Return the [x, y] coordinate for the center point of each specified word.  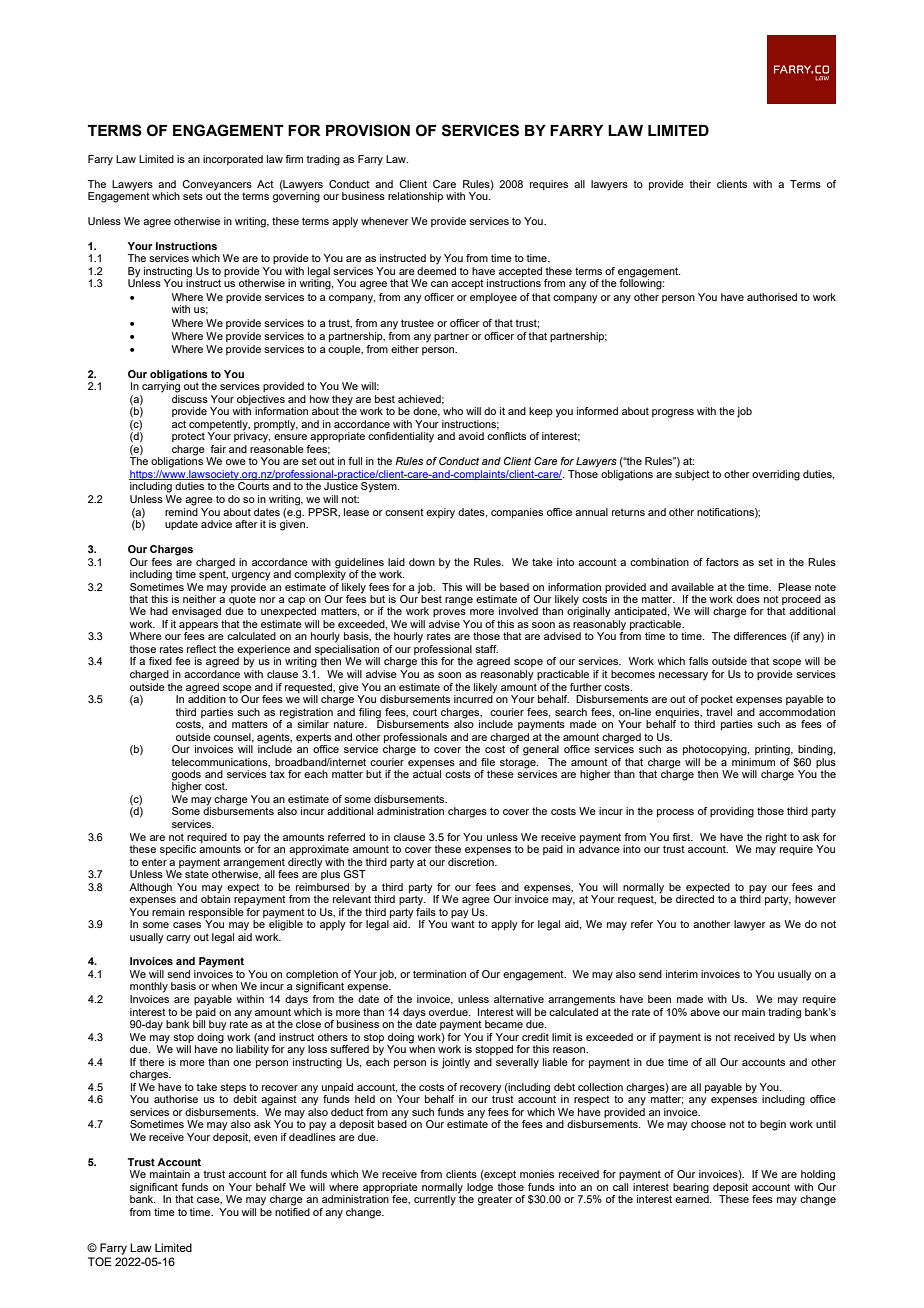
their [700, 184]
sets [193, 196]
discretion [472, 862]
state [197, 873]
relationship [415, 197]
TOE [100, 1261]
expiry [440, 513]
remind [181, 510]
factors [722, 562]
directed [695, 899]
